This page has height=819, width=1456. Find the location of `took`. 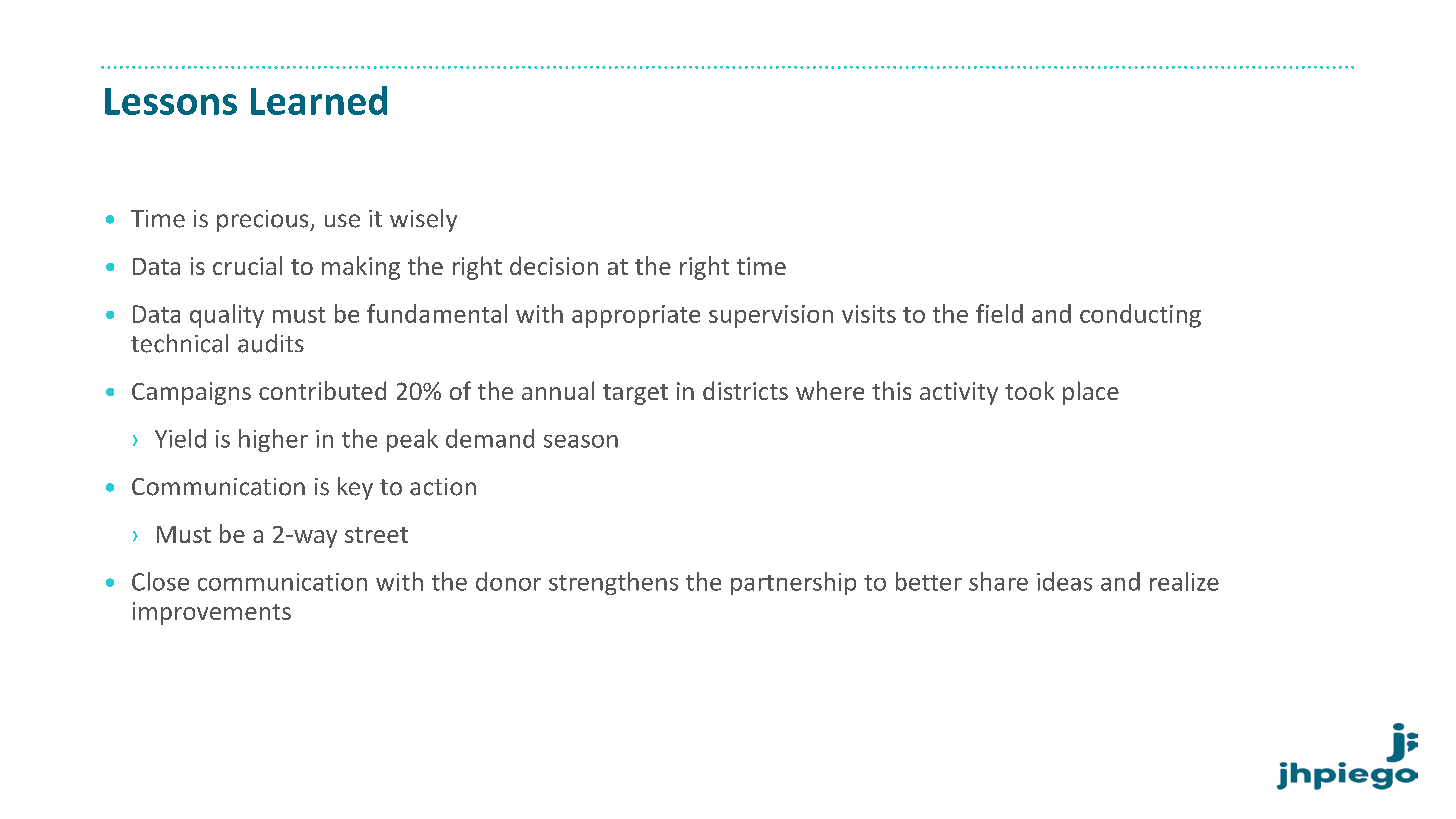

took is located at coordinates (1029, 390).
